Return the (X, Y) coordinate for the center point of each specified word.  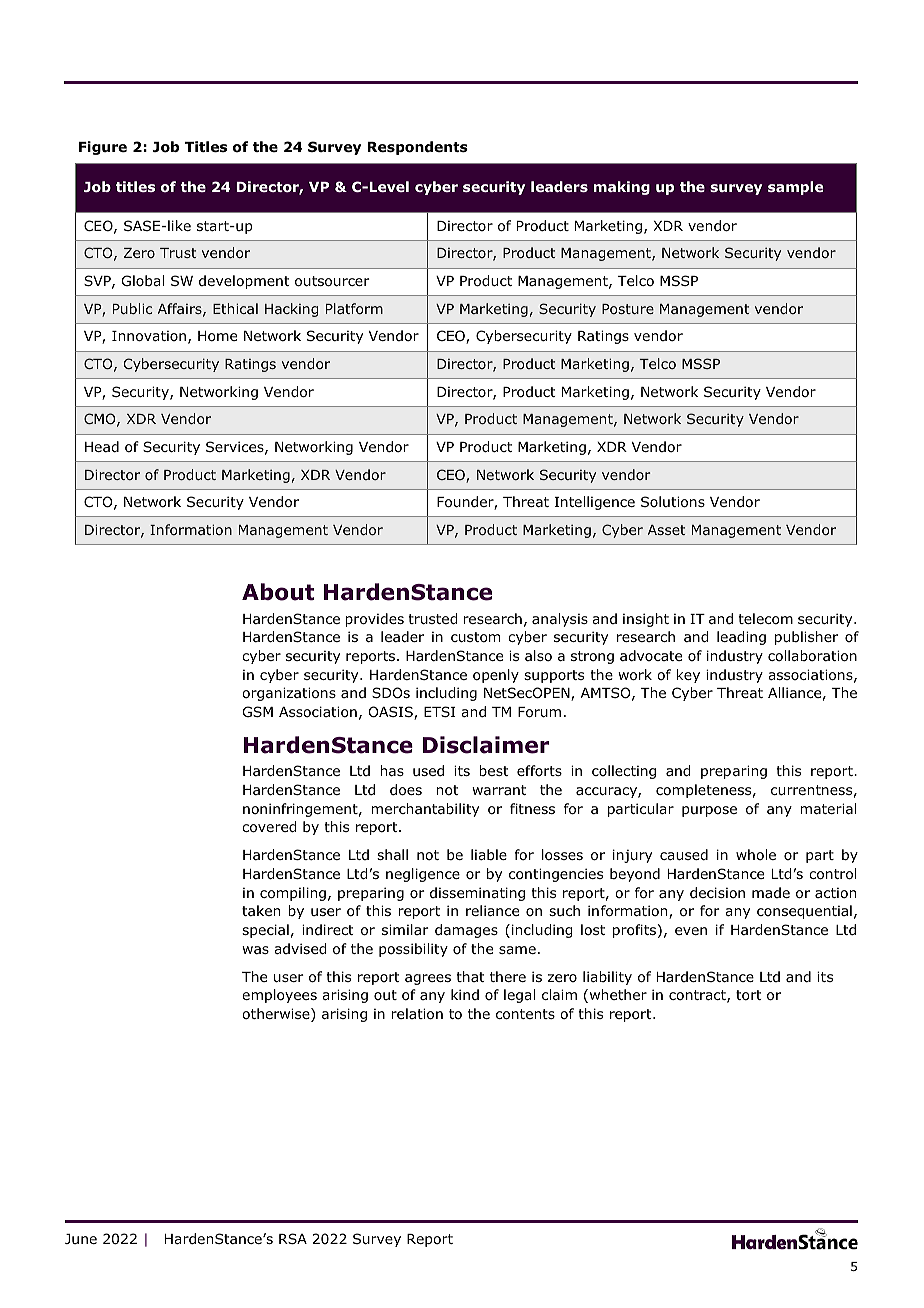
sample (795, 188)
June (81, 1239)
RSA (293, 1238)
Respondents (417, 148)
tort (749, 995)
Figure (103, 148)
